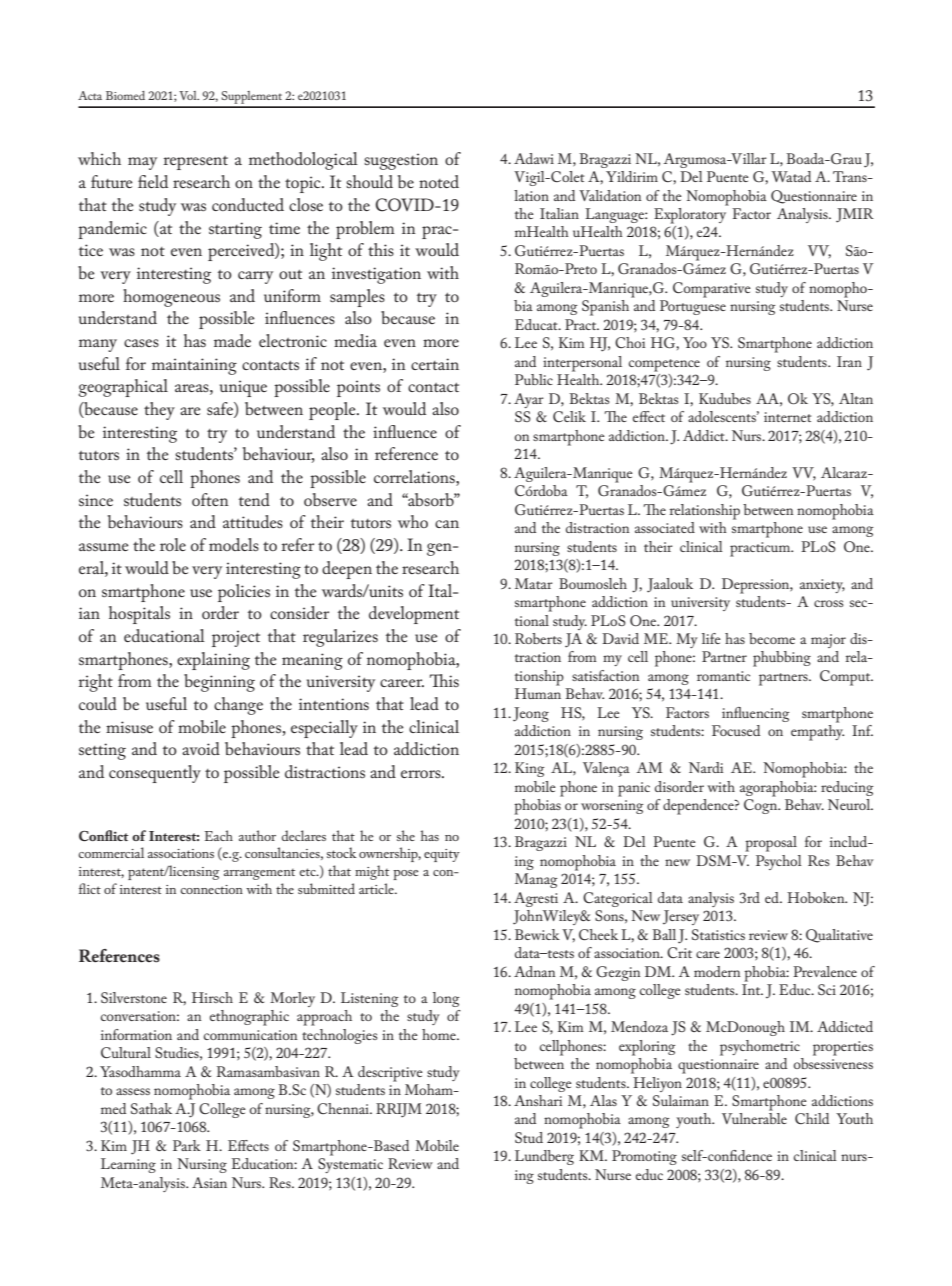  What do you see at coordinates (691, 214) in the screenshot?
I see `Exploratory` at bounding box center [691, 214].
